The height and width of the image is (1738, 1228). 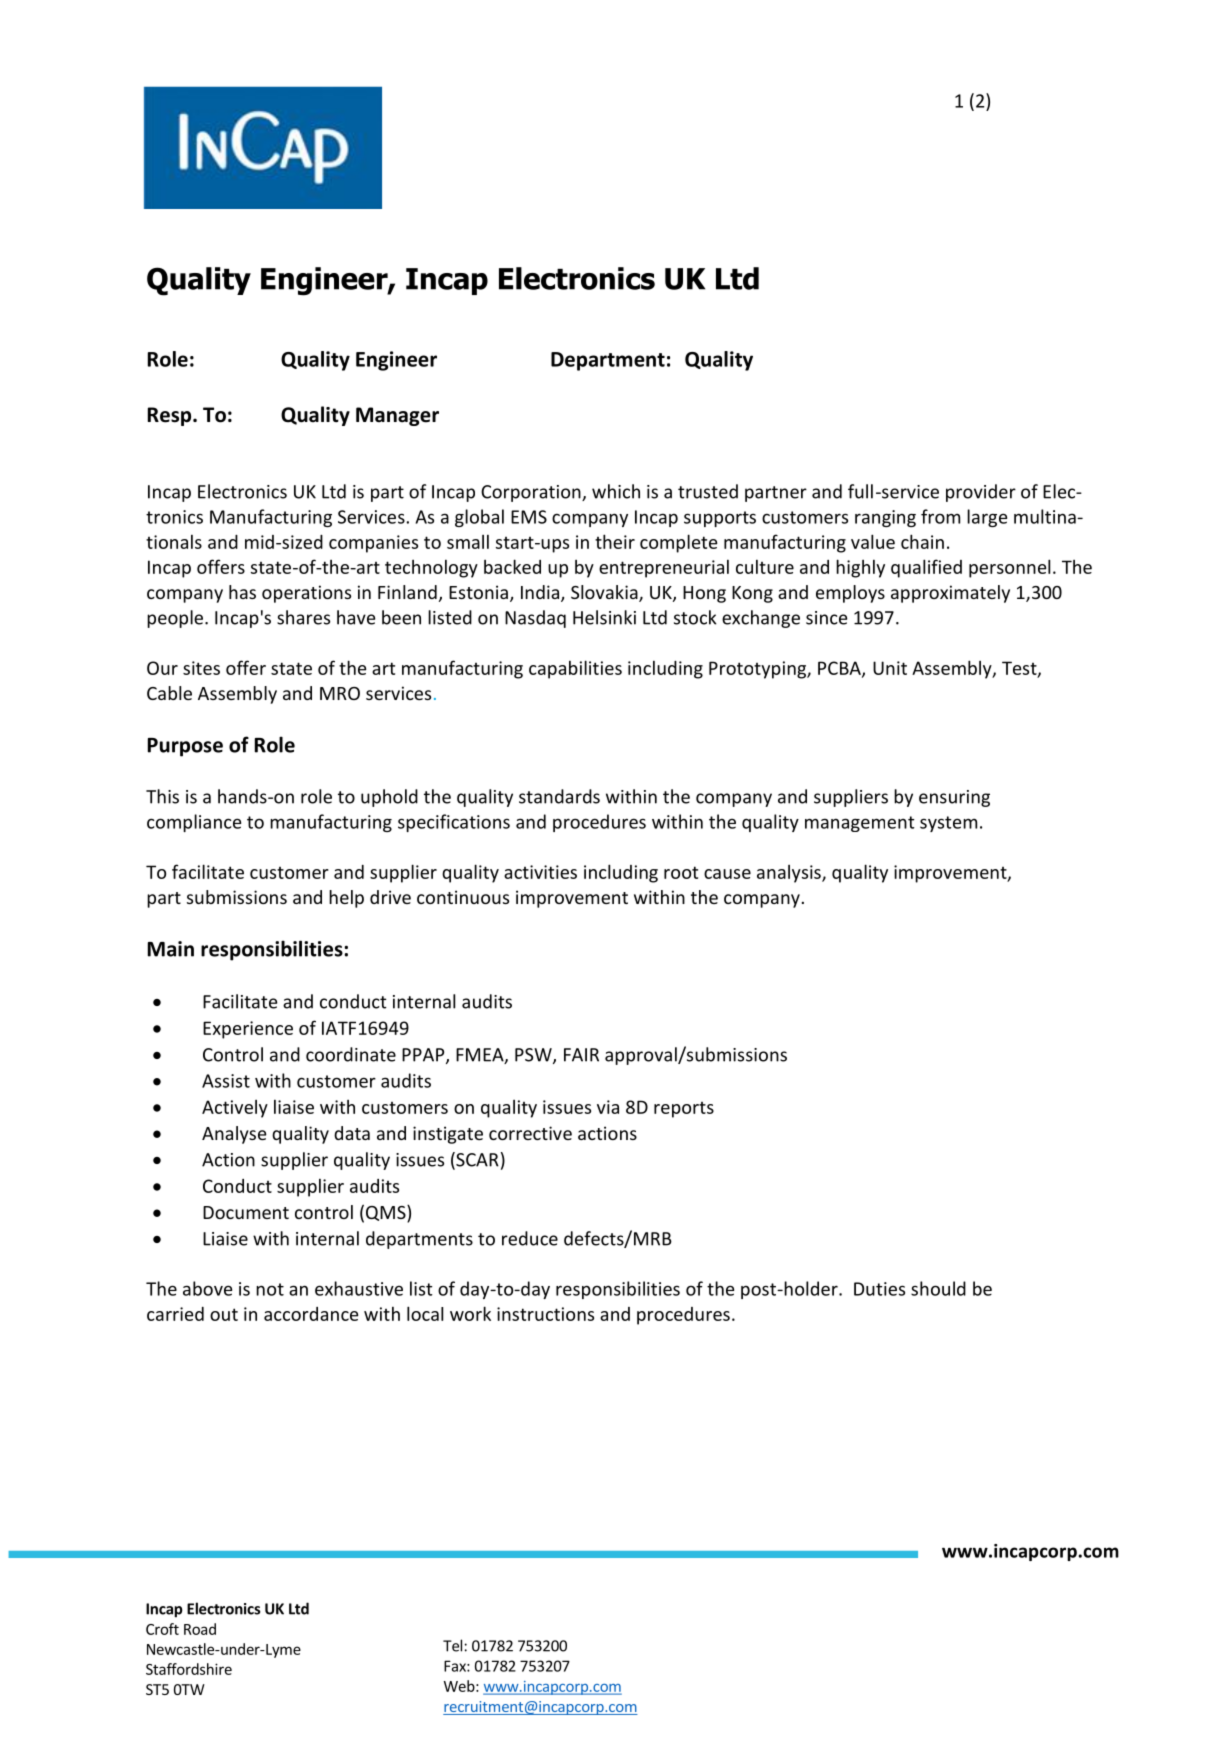 I want to click on which, so click(x=616, y=491).
